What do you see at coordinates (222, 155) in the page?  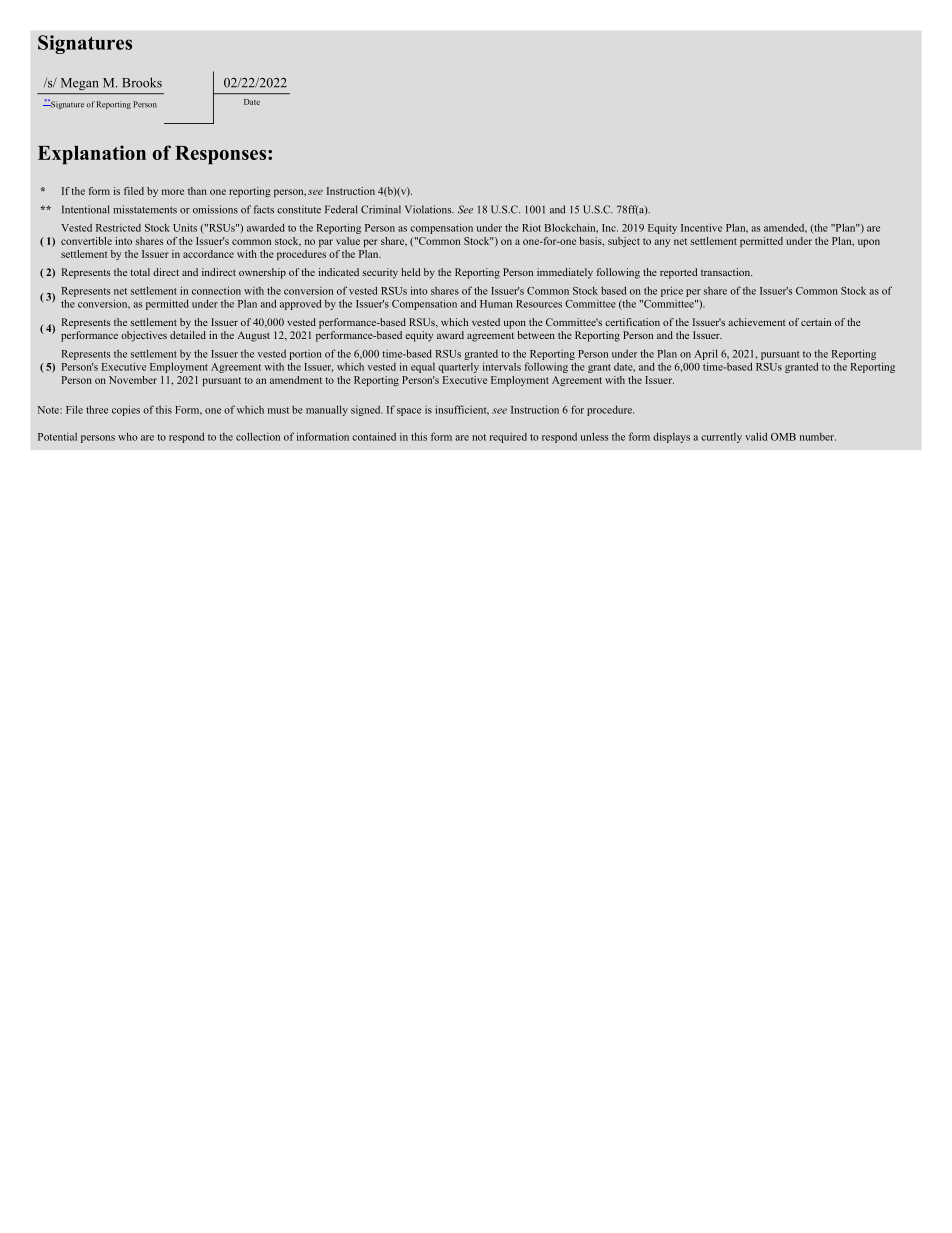 I see `Responses` at bounding box center [222, 155].
